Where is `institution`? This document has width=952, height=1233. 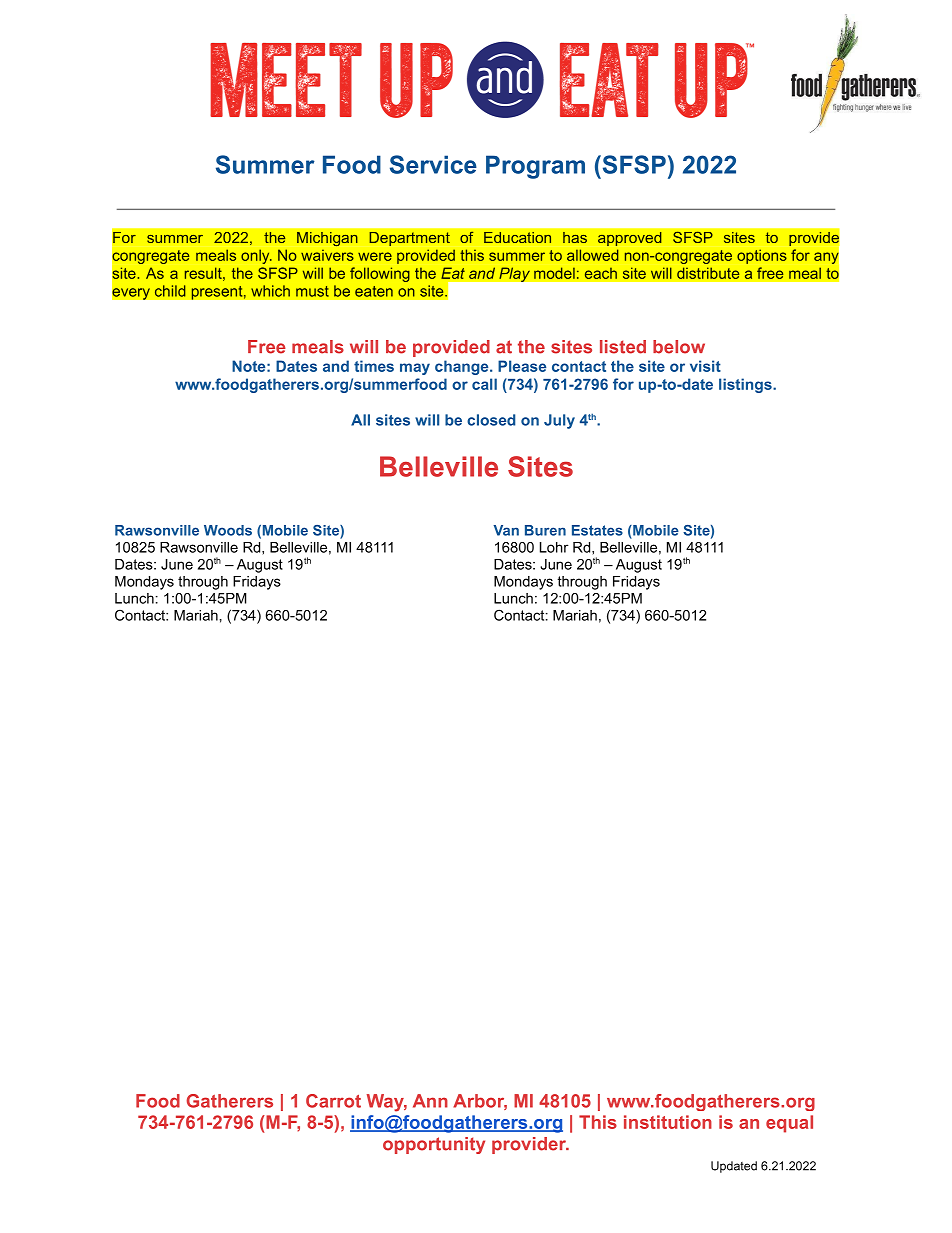
institution is located at coordinates (668, 1122).
